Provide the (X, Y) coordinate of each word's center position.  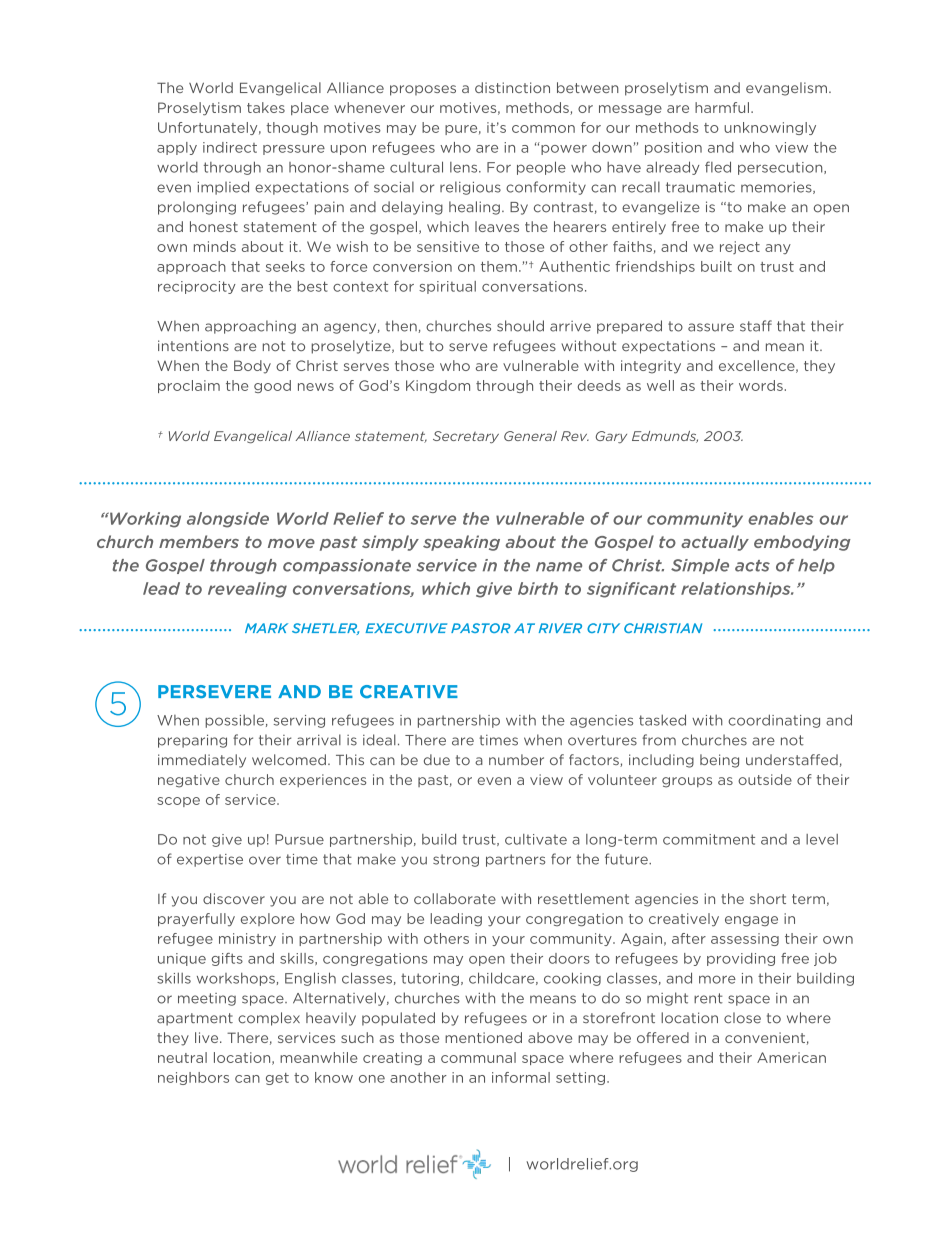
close (742, 1018)
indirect (230, 147)
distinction (512, 87)
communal (478, 1057)
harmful (722, 107)
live (208, 1037)
